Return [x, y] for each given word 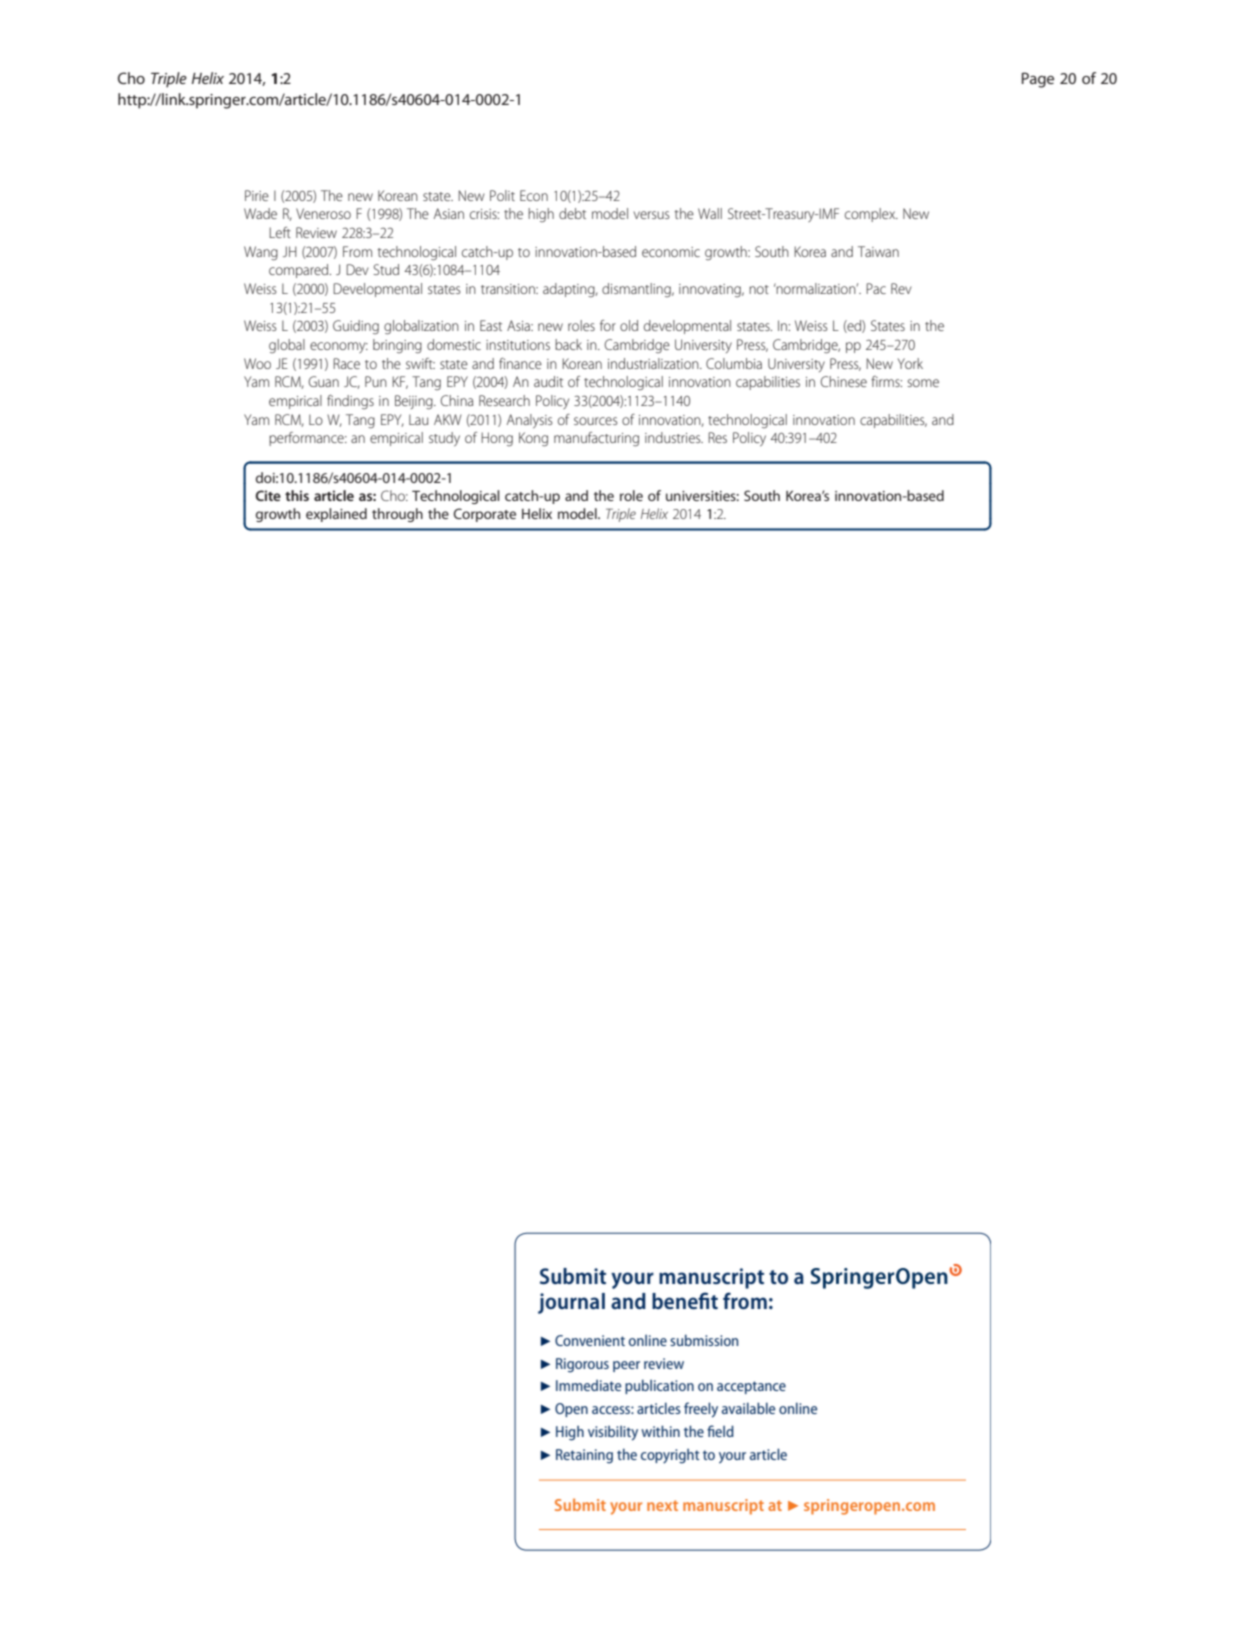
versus [651, 215]
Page [1038, 80]
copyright [670, 1456]
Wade [260, 213]
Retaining [584, 1456]
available [748, 1408]
